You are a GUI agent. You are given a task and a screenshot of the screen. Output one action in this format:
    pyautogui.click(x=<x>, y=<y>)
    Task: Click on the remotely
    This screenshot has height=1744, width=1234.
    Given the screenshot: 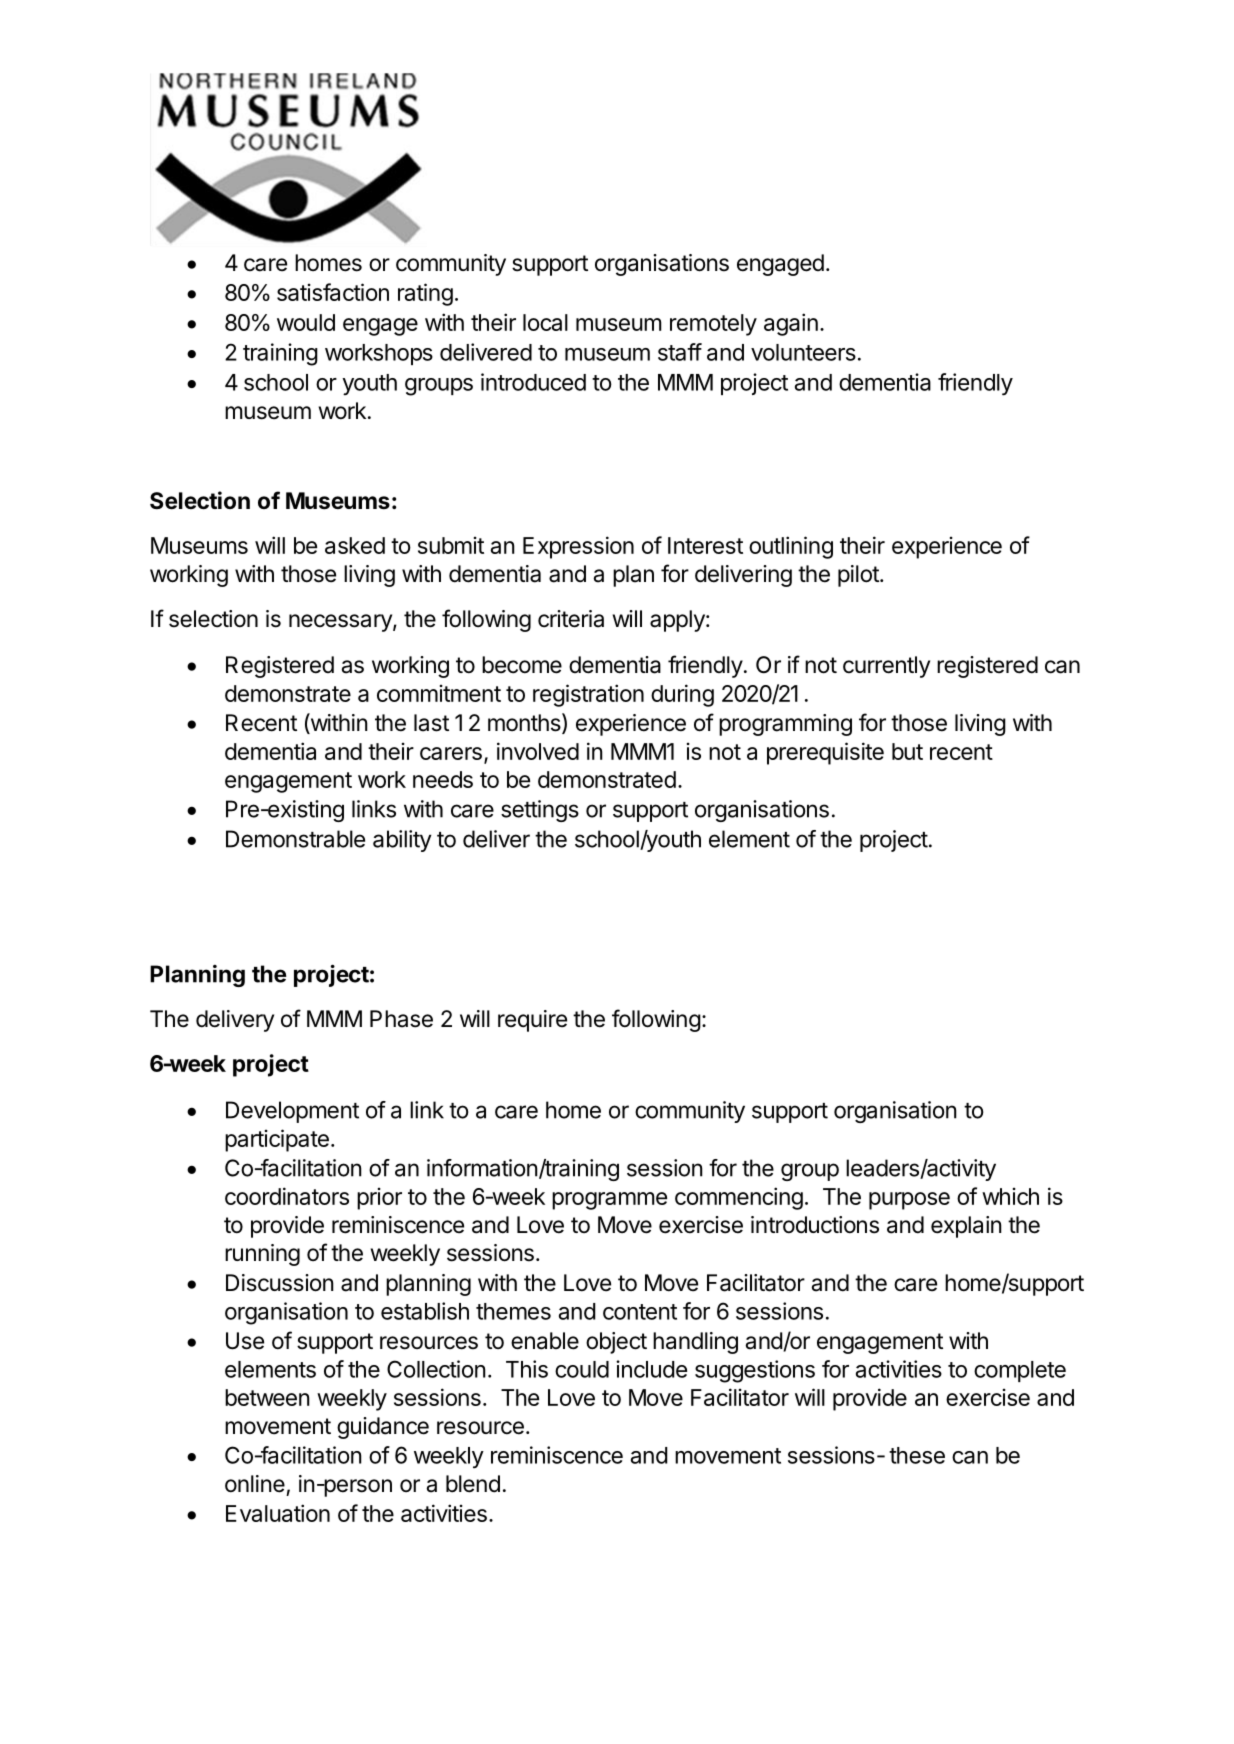 What is the action you would take?
    pyautogui.click(x=713, y=325)
